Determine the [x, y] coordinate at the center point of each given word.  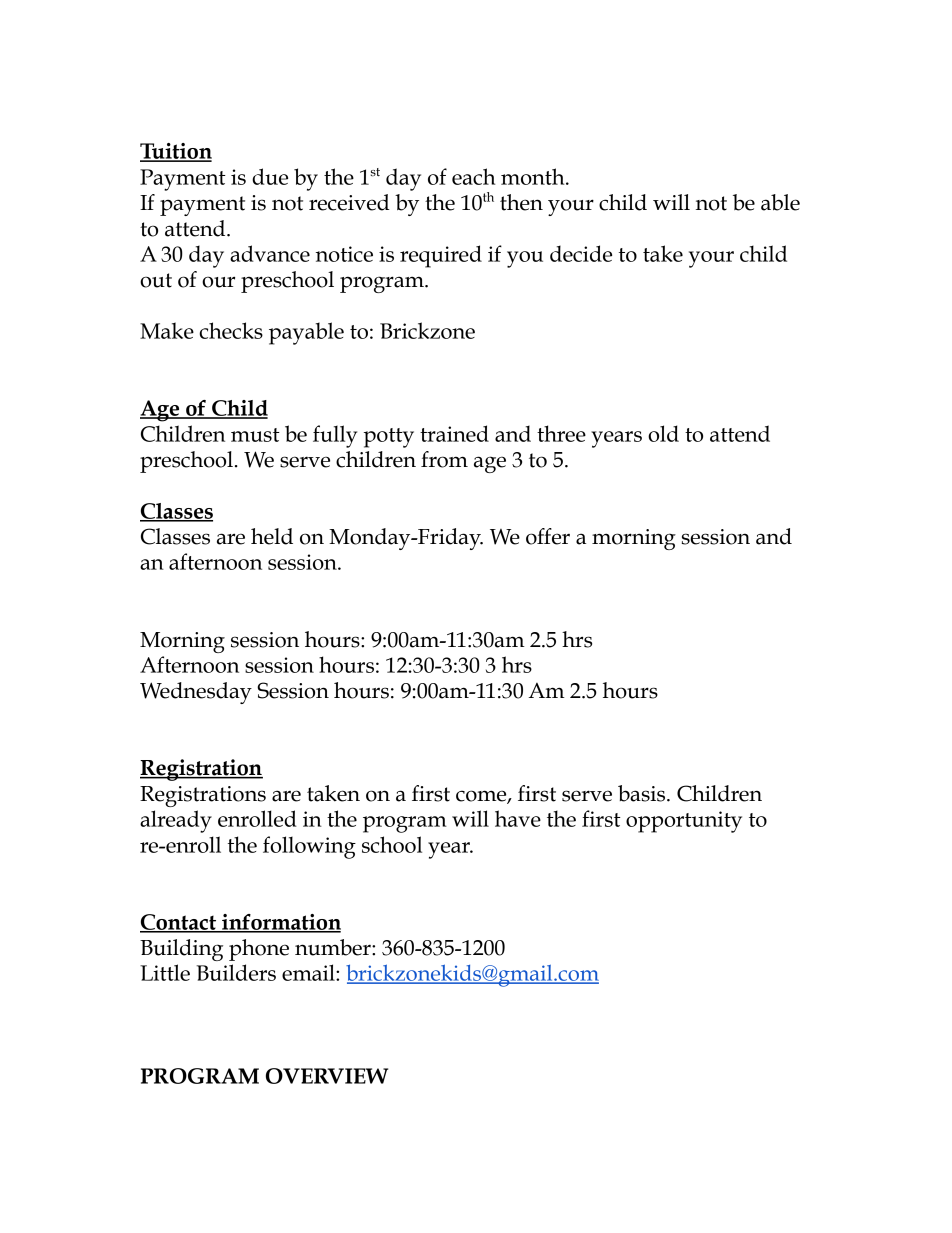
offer [548, 536]
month [534, 176]
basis [643, 793]
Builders [236, 972]
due [270, 176]
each [474, 176]
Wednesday [196, 693]
